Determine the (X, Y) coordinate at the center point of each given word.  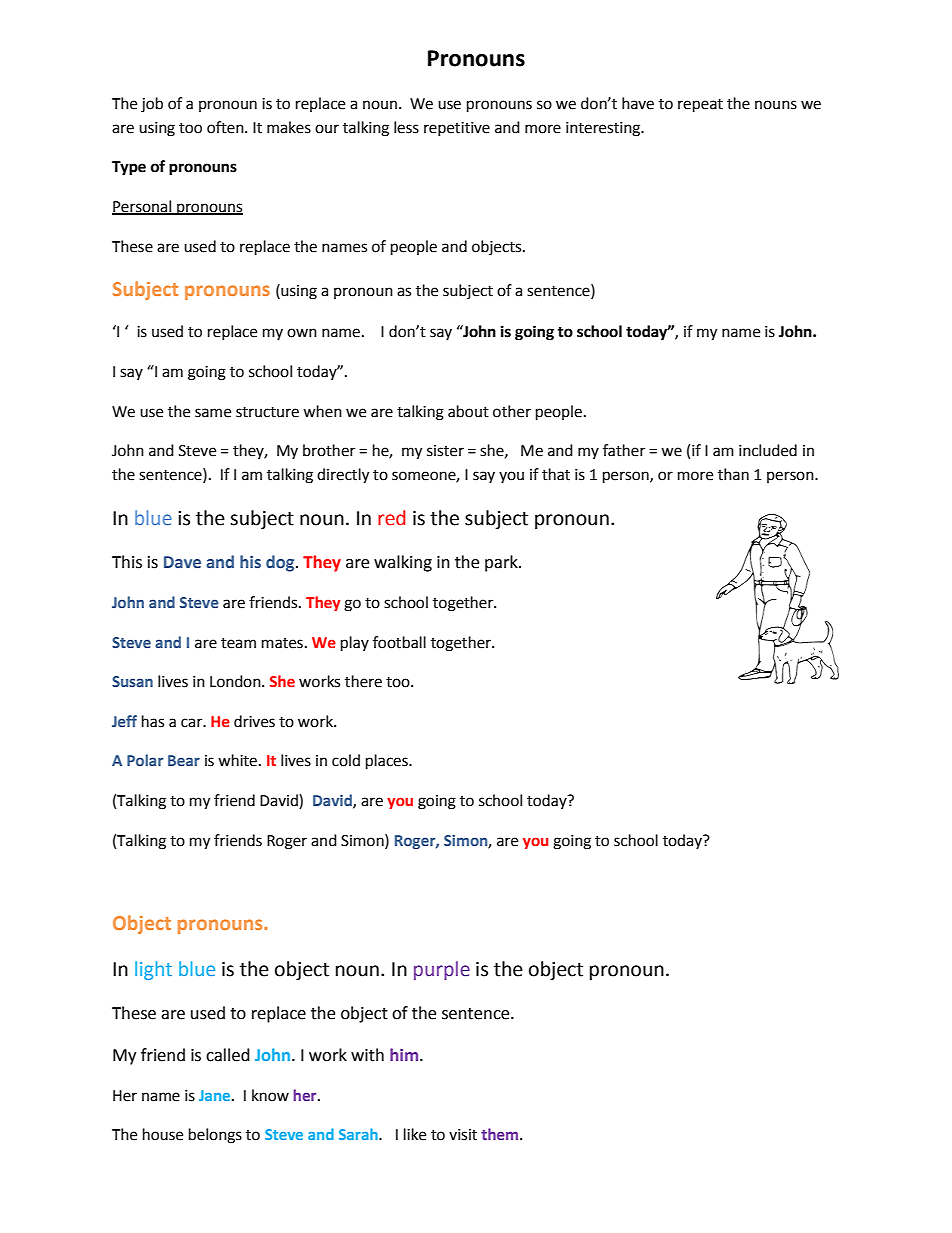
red (391, 518)
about (468, 411)
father (624, 450)
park (502, 563)
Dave (182, 562)
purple (442, 970)
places (388, 762)
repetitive (457, 129)
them (501, 1134)
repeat (700, 106)
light (153, 970)
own (302, 333)
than (733, 474)
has (153, 721)
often (226, 127)
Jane (216, 1095)
